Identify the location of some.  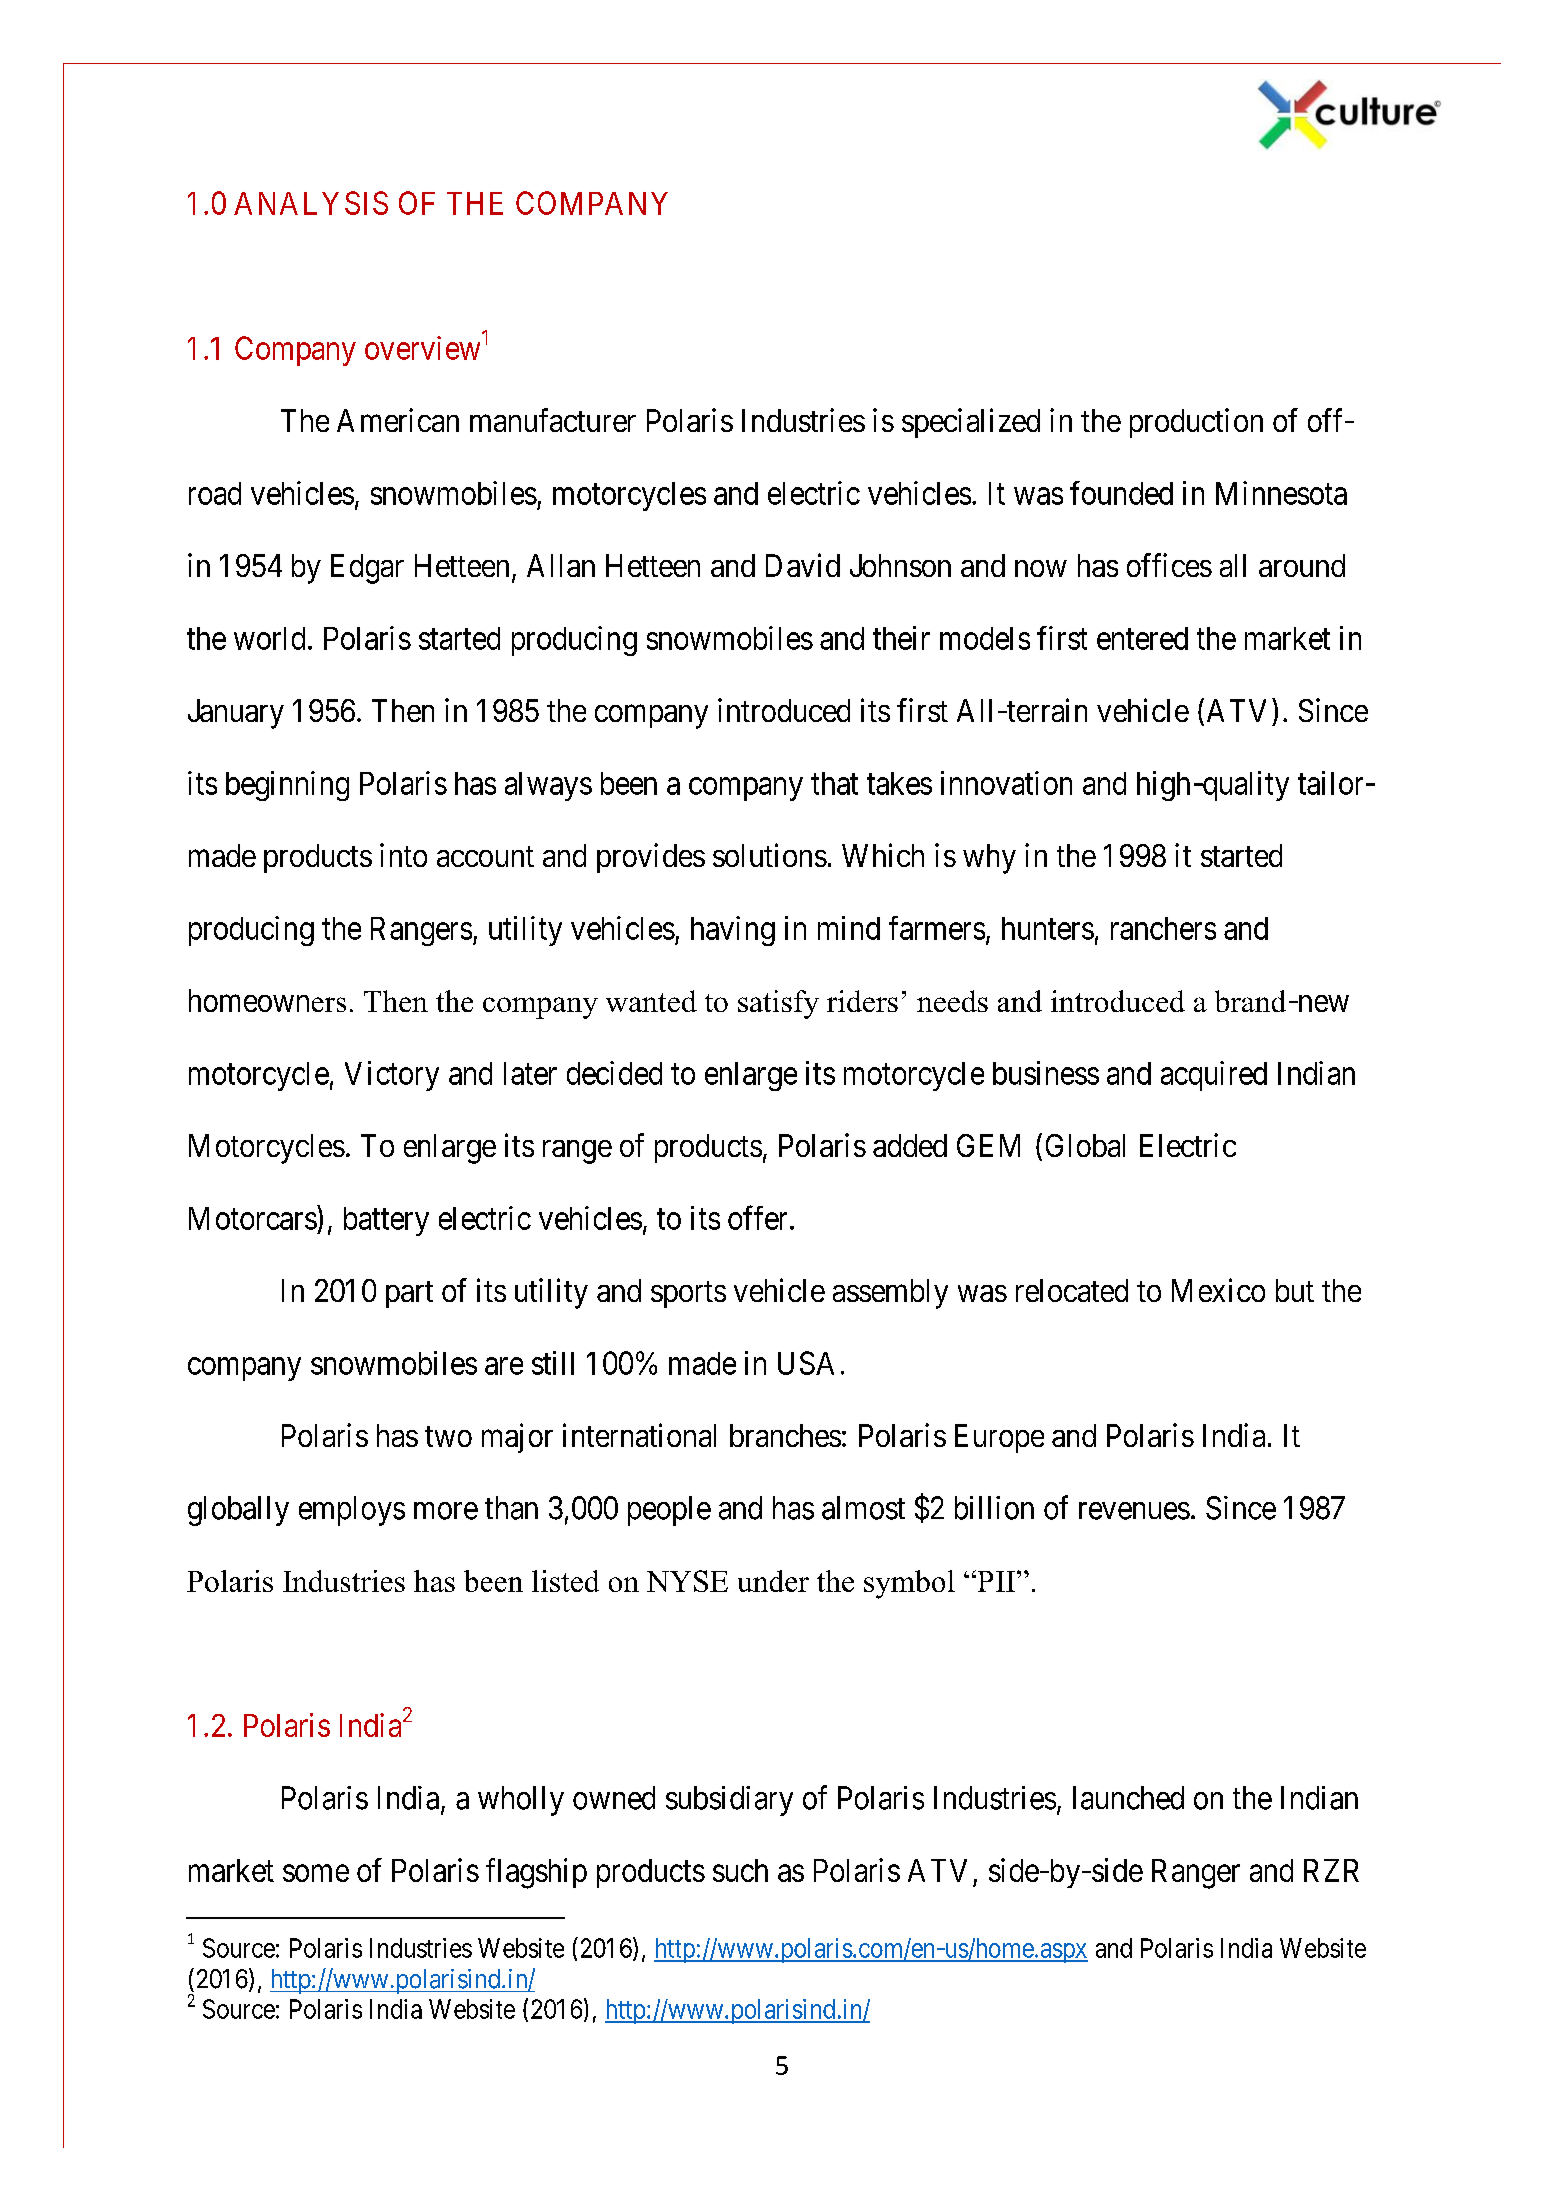
(316, 1873).
